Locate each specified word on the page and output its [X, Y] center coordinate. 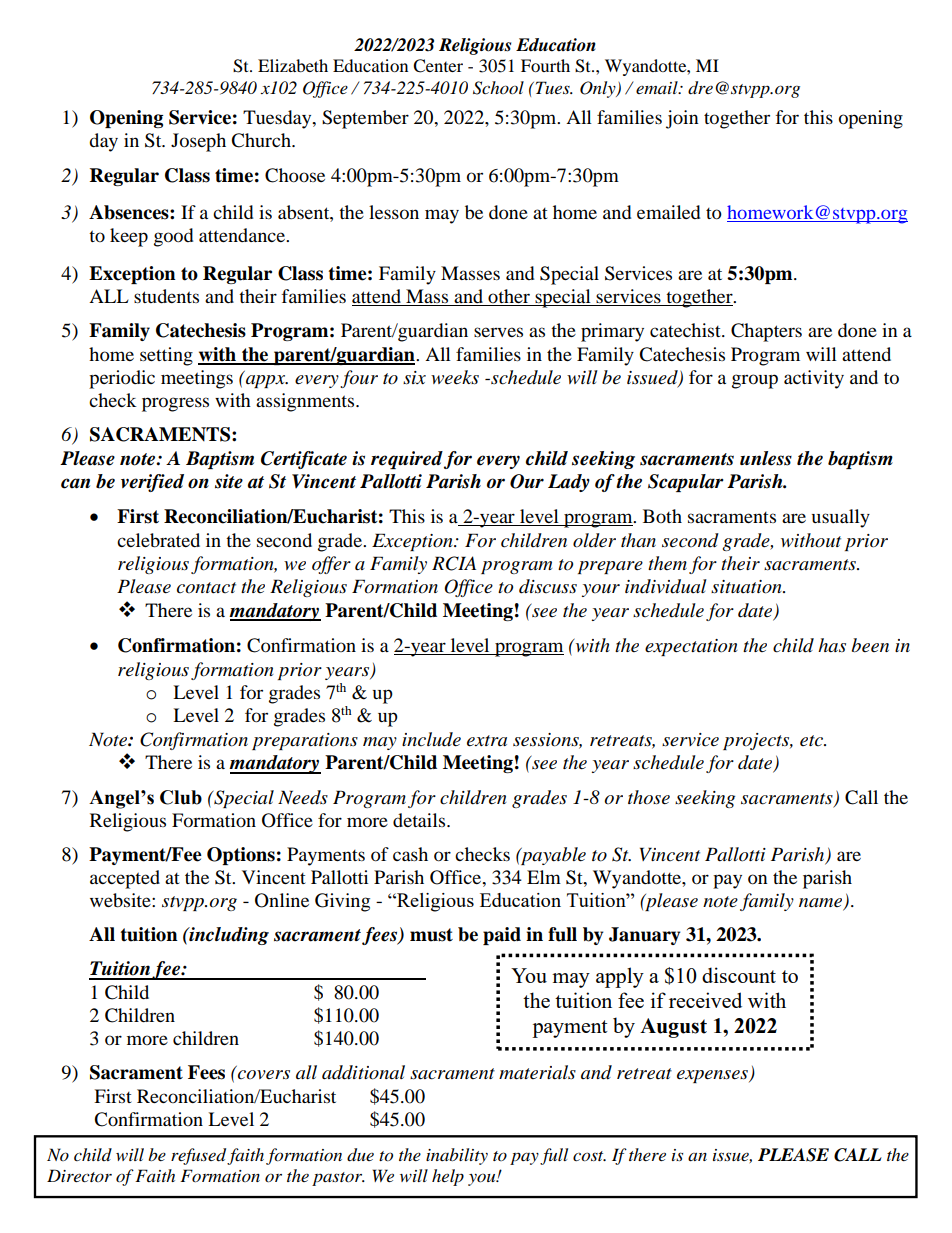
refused [199, 1156]
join [682, 119]
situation [747, 587]
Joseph [198, 142]
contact [206, 588]
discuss [548, 586]
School [498, 88]
